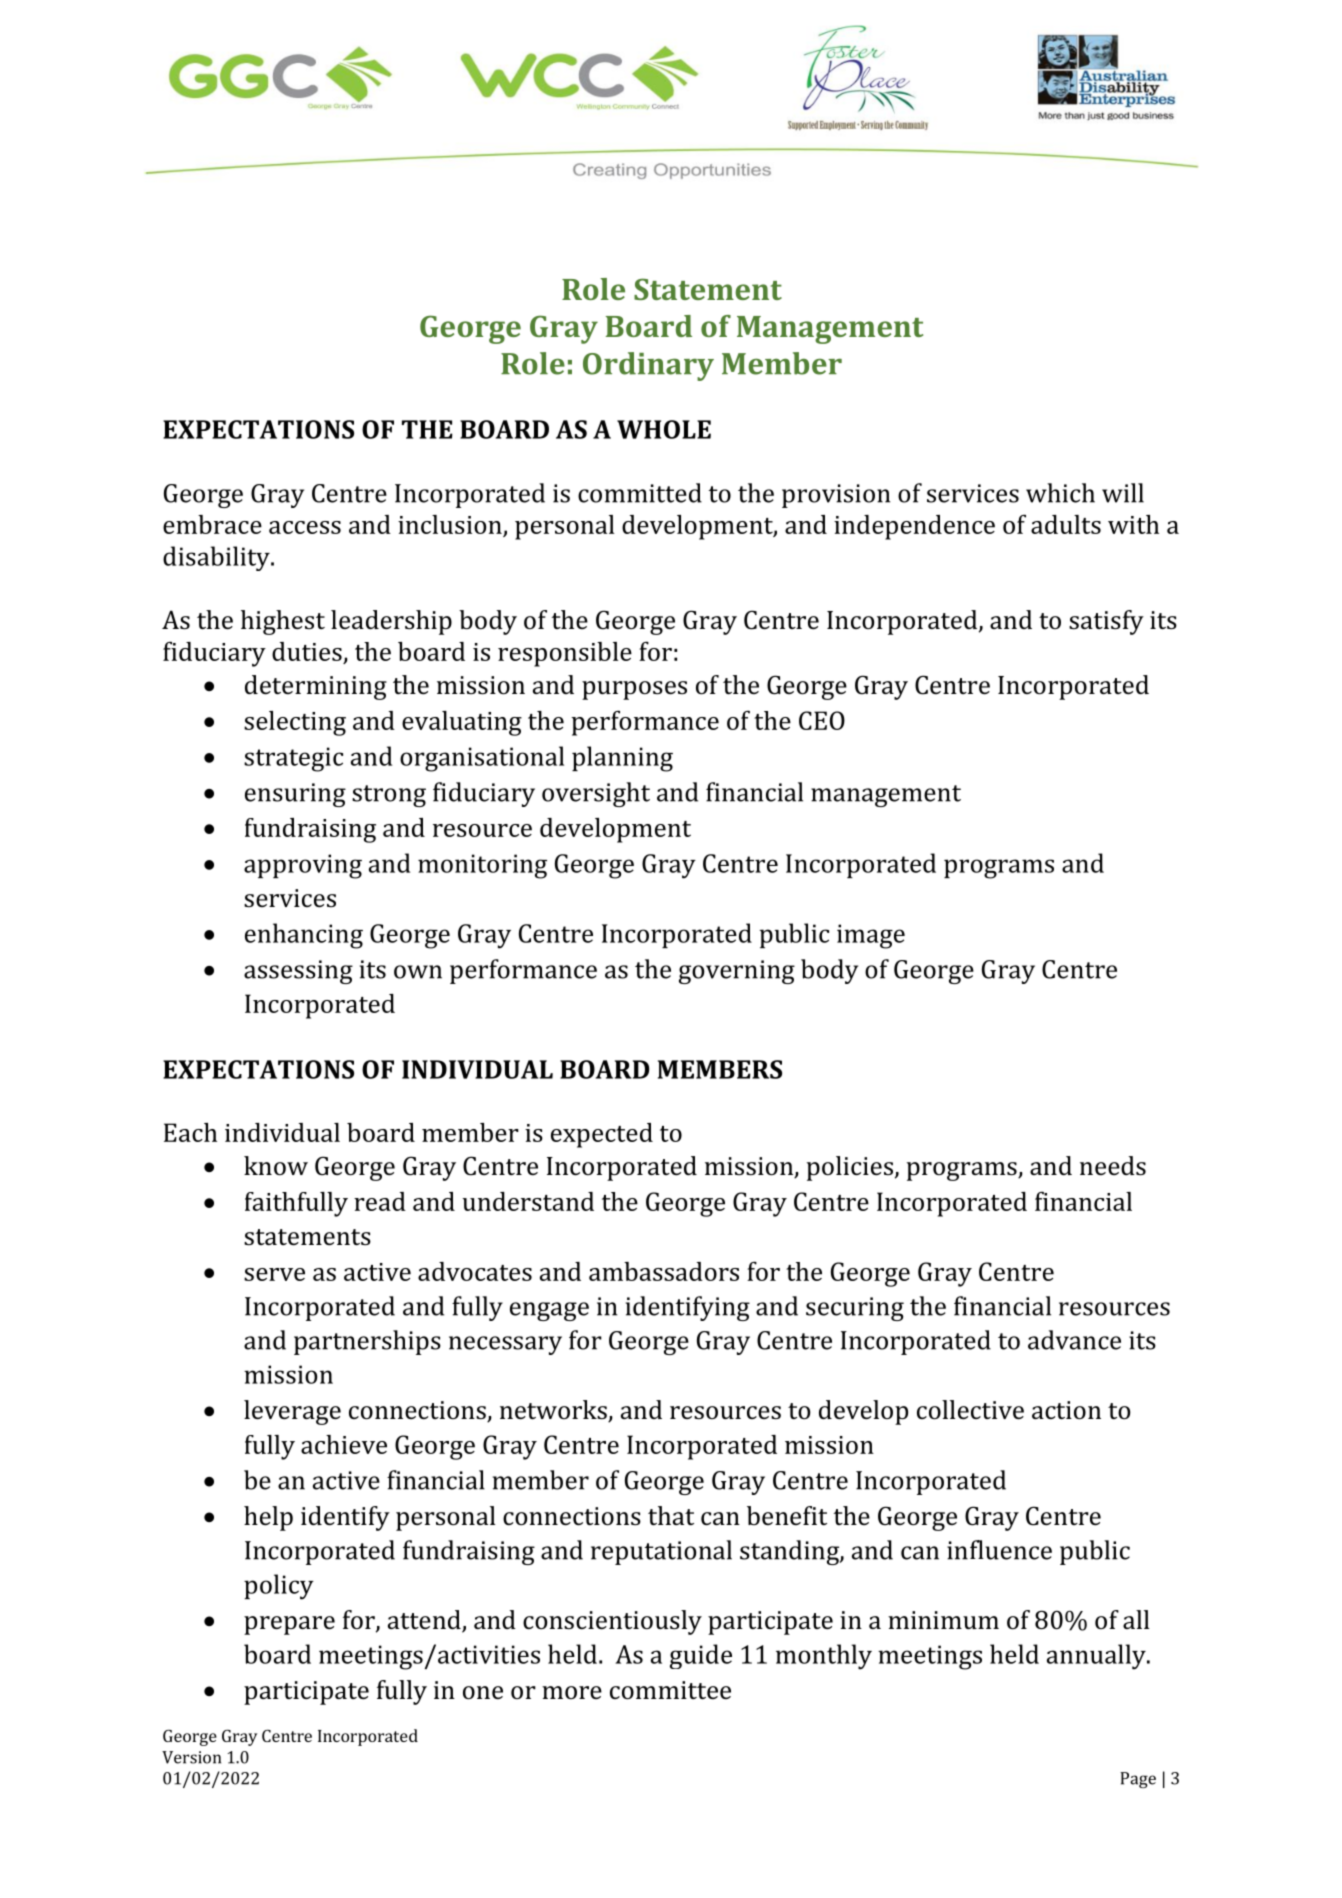 The image size is (1342, 1898). What do you see at coordinates (292, 1412) in the screenshot?
I see `leverage` at bounding box center [292, 1412].
